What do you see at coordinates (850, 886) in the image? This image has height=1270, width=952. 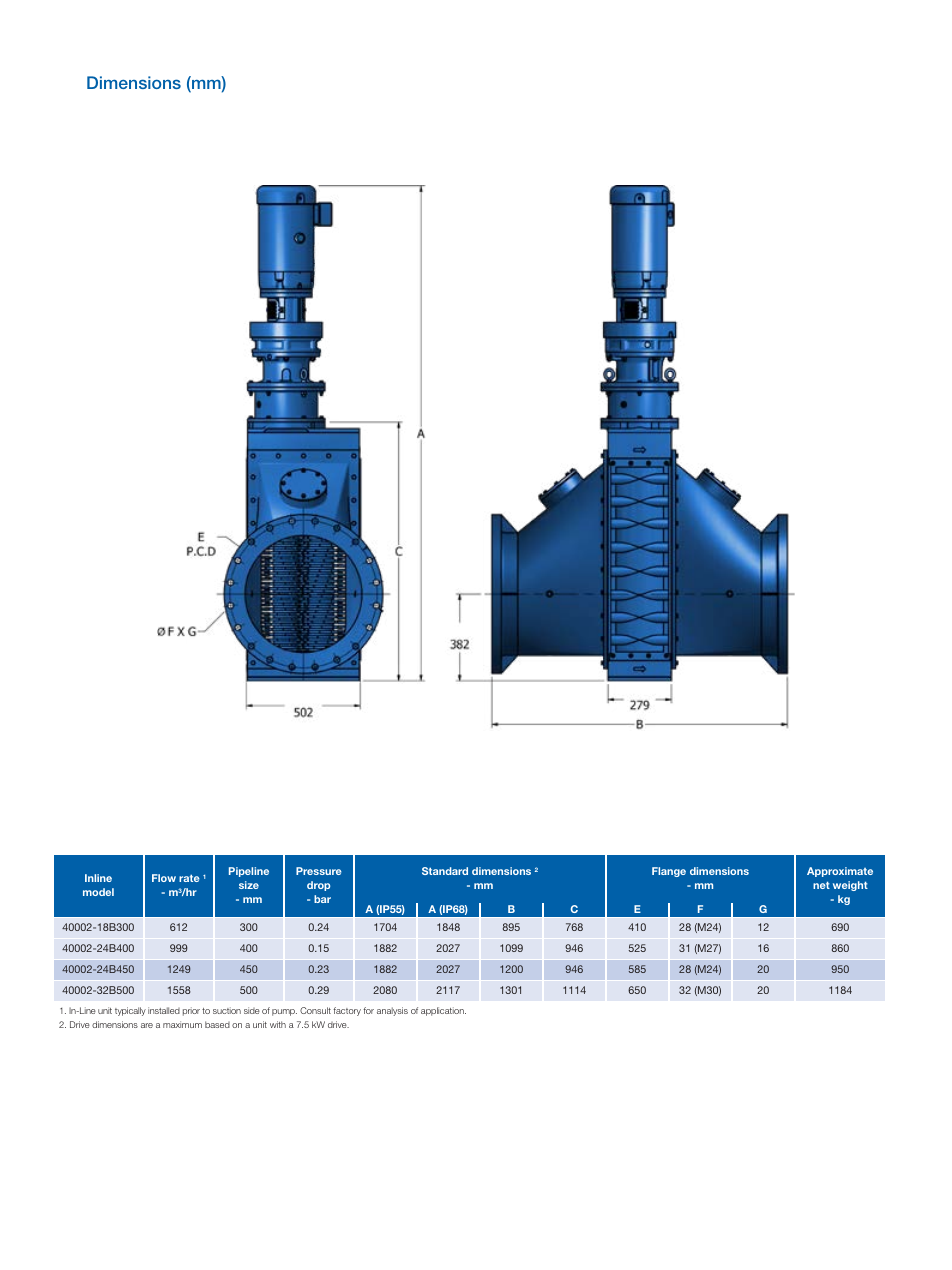 I see `weight` at bounding box center [850, 886].
